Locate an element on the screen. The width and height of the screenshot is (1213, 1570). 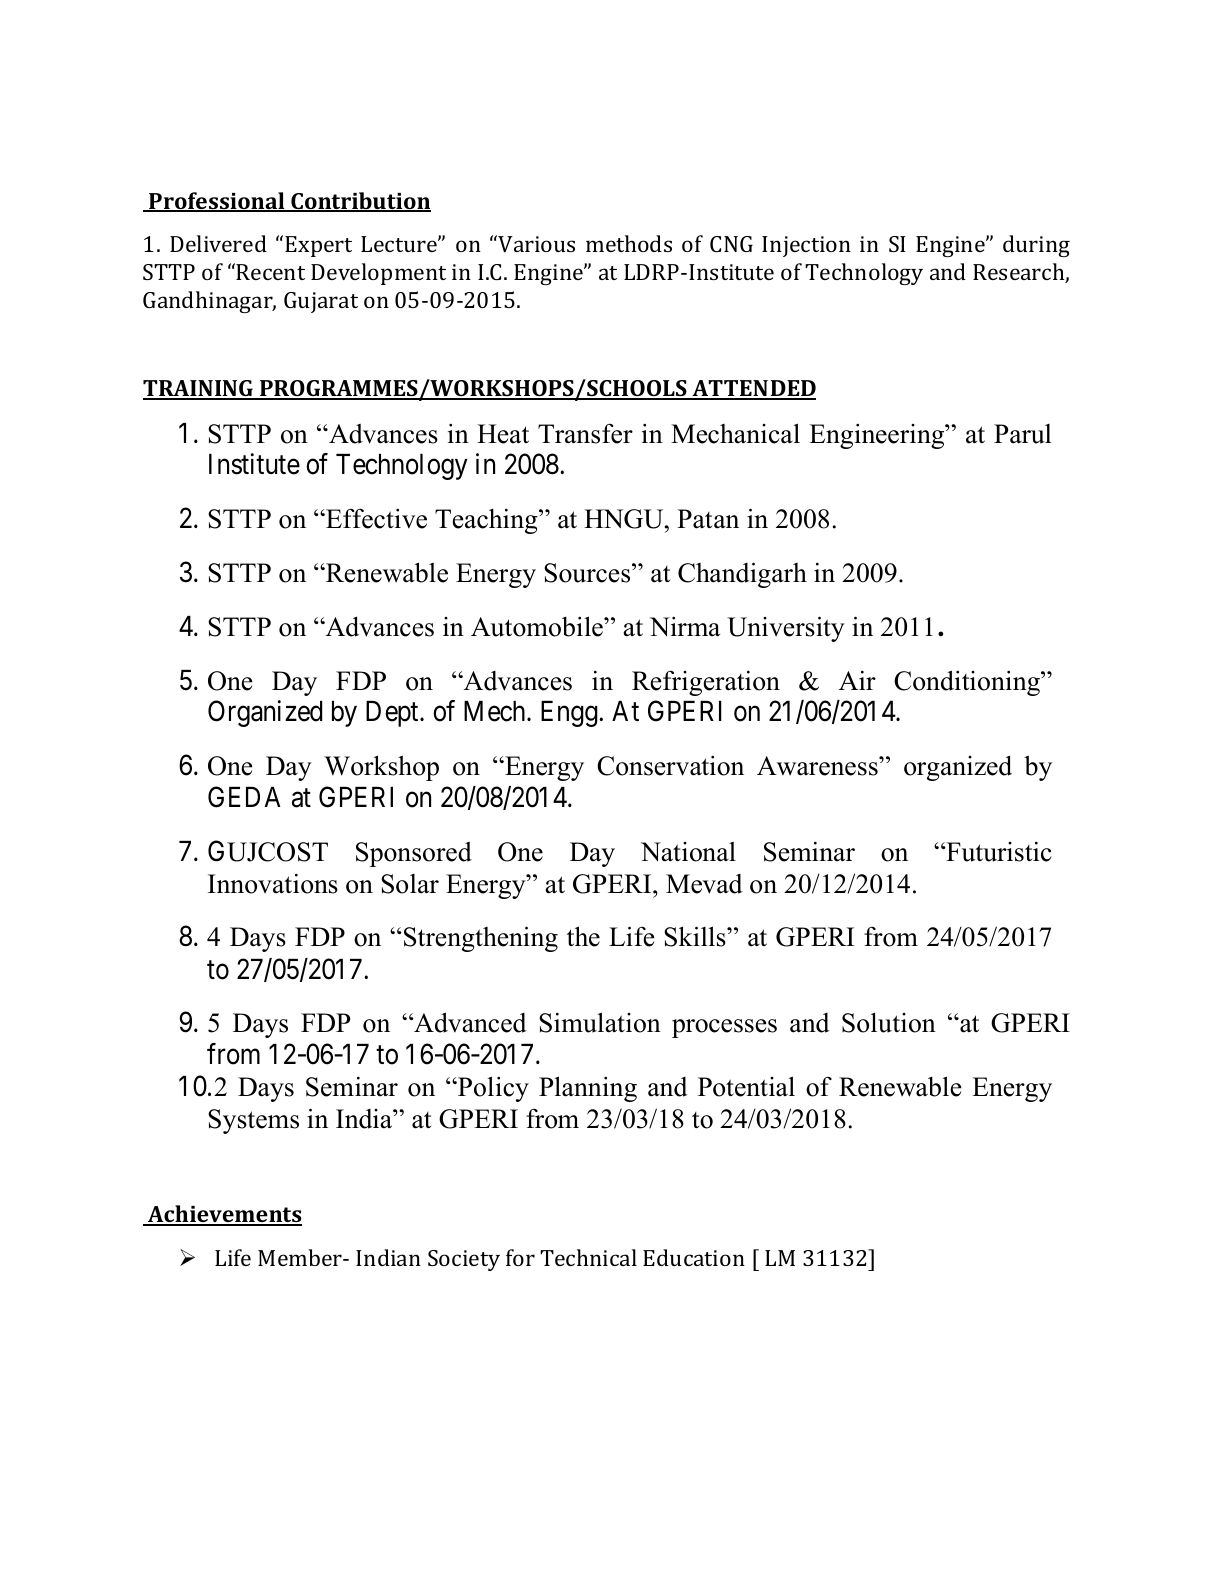
methods is located at coordinates (629, 243).
